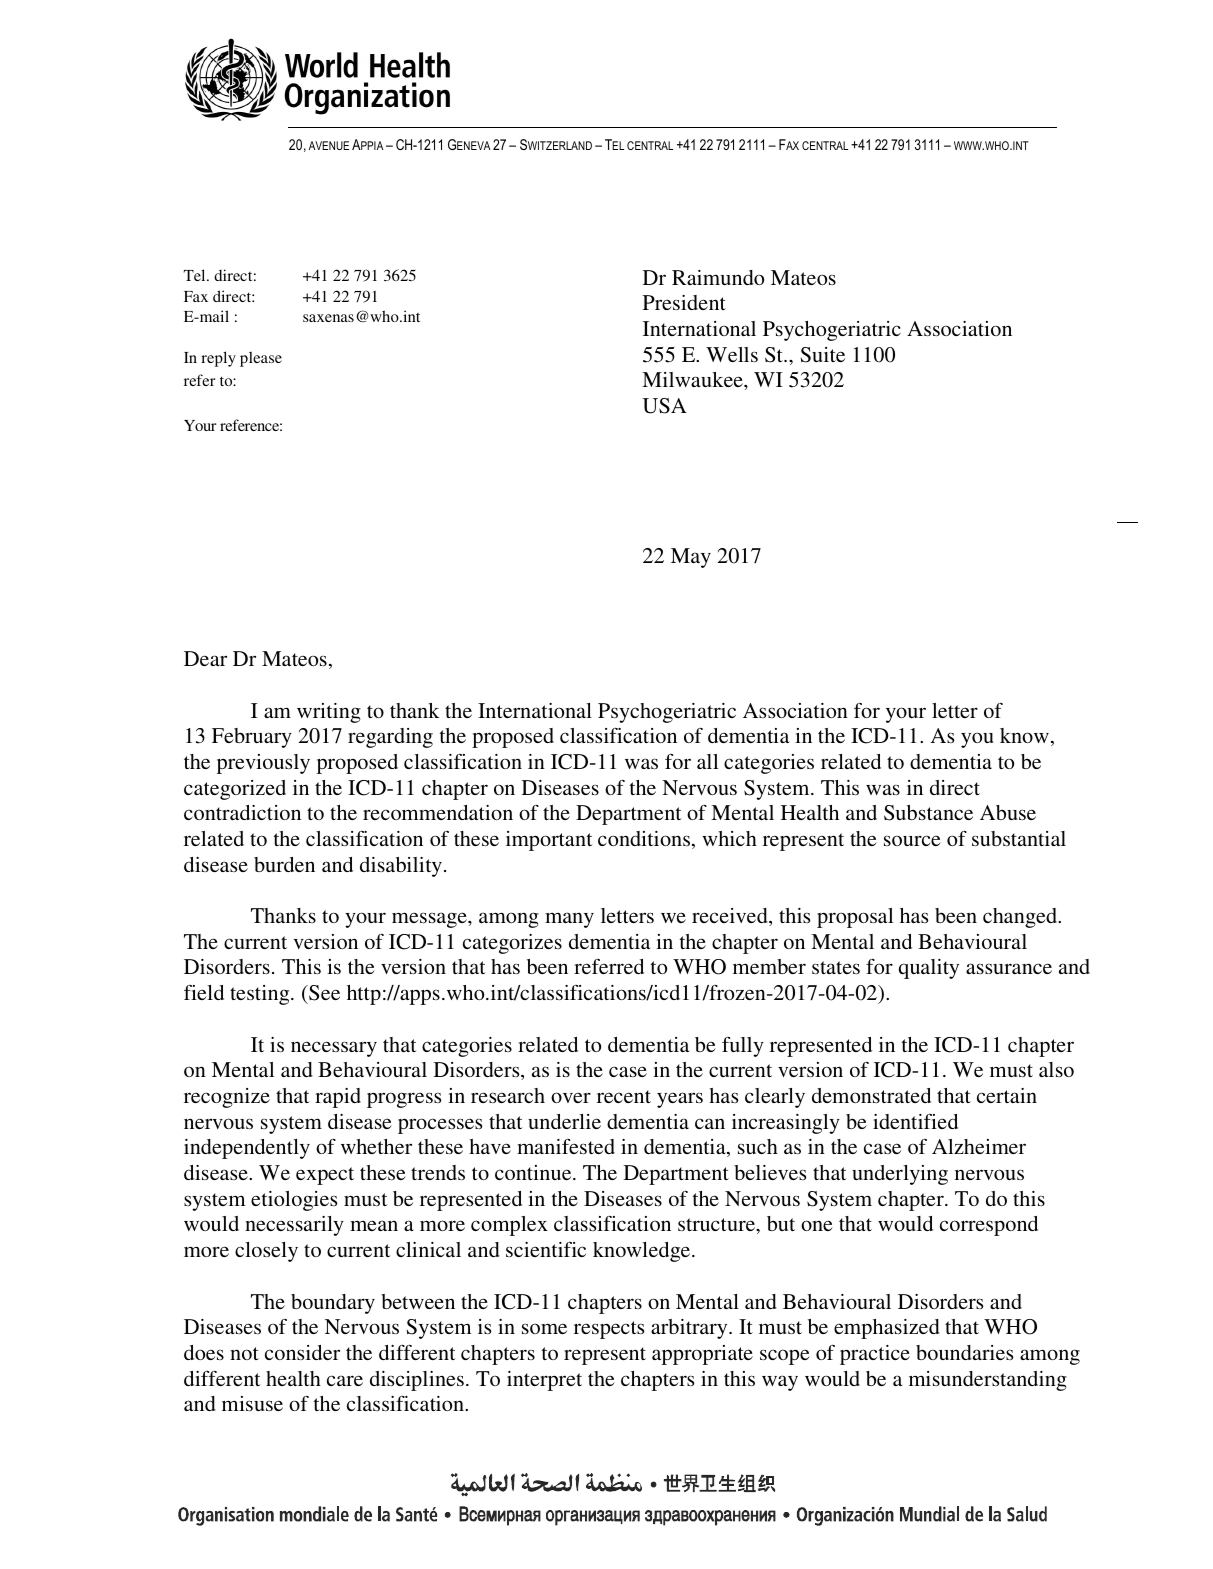 This screenshot has height=1569, width=1213. What do you see at coordinates (823, 355) in the screenshot?
I see `Suite` at bounding box center [823, 355].
